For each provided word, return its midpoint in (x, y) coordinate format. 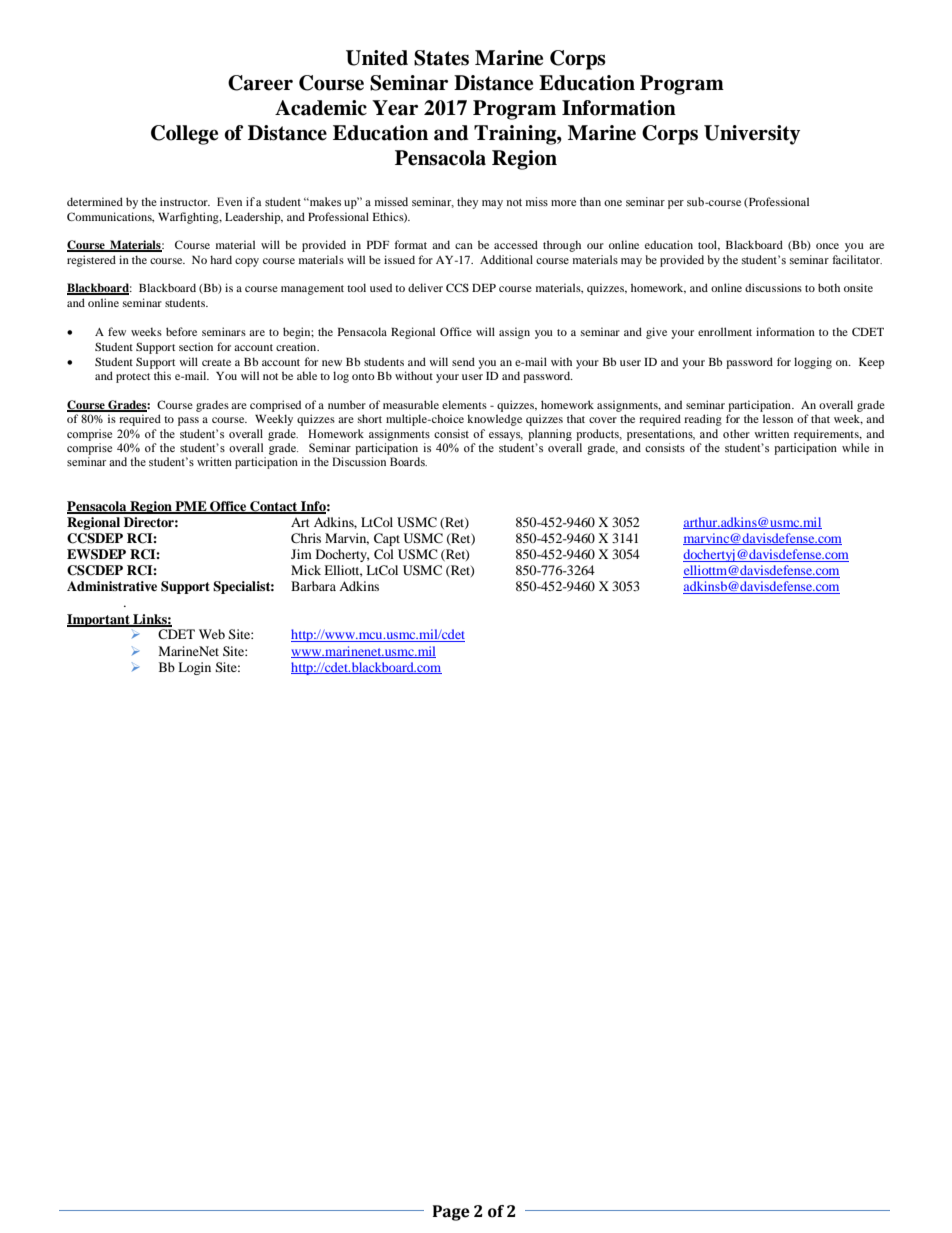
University (752, 135)
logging (813, 363)
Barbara (313, 586)
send (463, 361)
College (184, 135)
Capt (387, 539)
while (855, 447)
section (196, 346)
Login (194, 668)
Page (451, 1213)
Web (212, 634)
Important (99, 620)
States (441, 58)
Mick (306, 570)
